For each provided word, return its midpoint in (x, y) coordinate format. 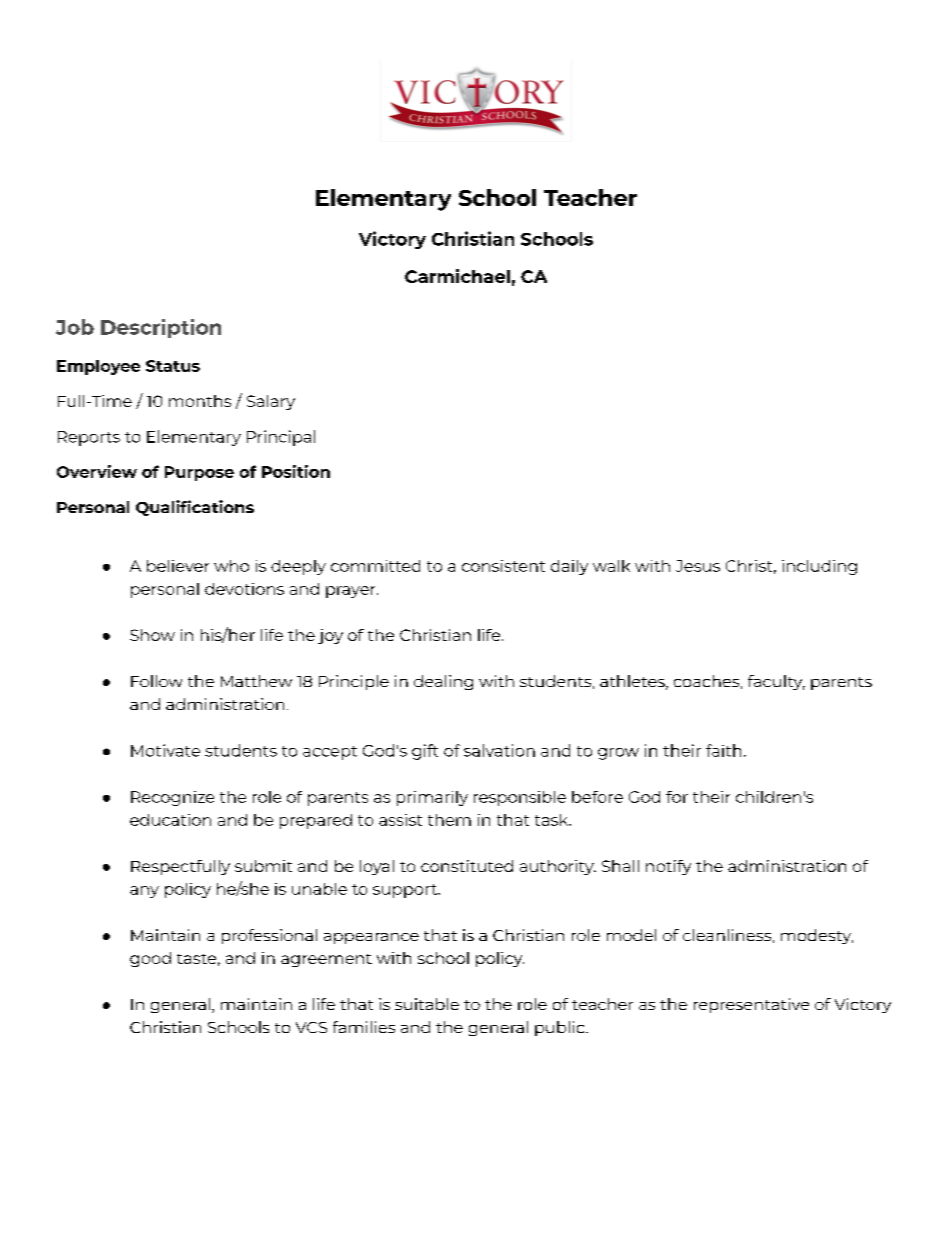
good (150, 959)
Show (152, 635)
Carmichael (457, 276)
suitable (427, 1004)
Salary (271, 402)
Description (161, 328)
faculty (776, 682)
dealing (443, 682)
